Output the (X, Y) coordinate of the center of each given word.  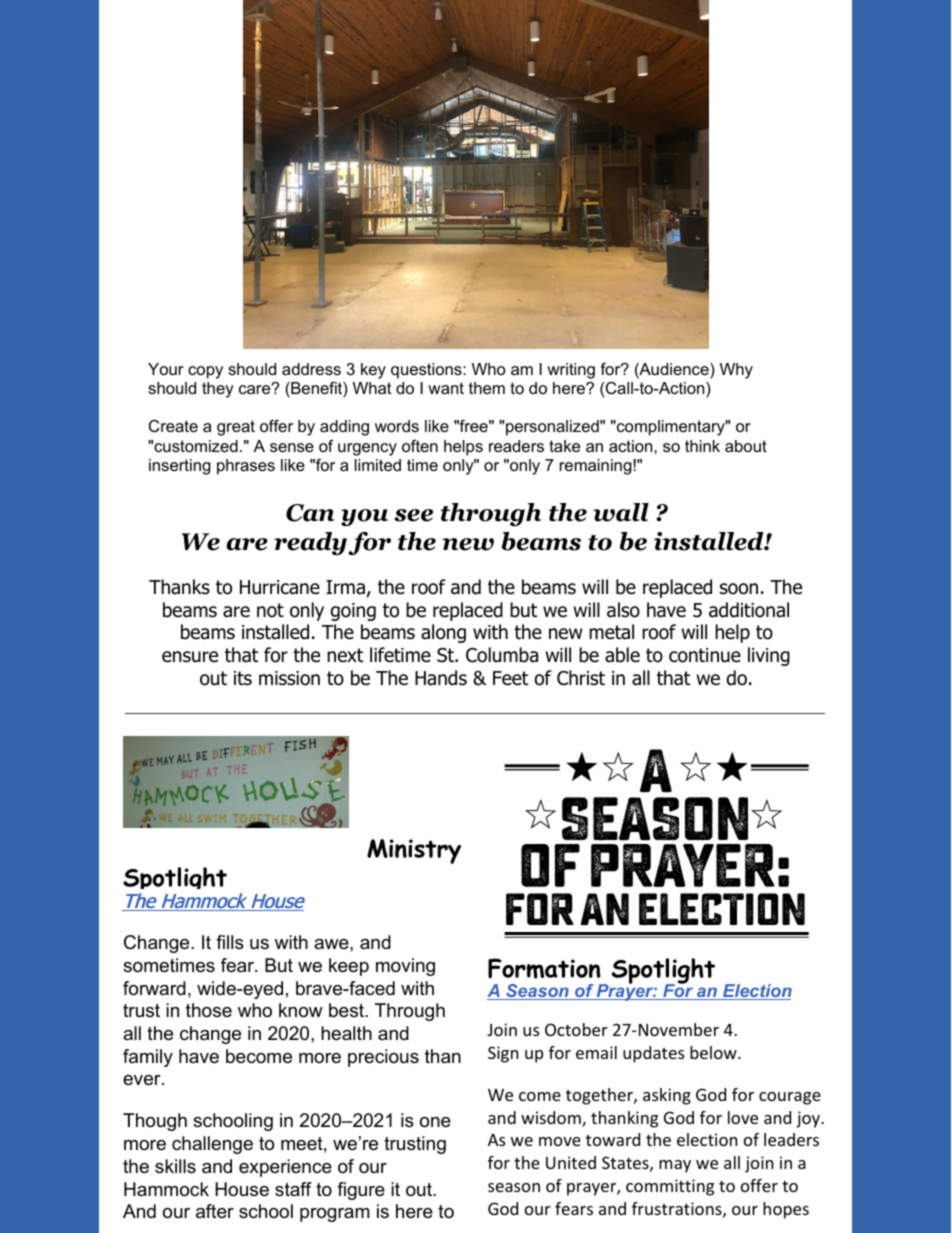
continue (705, 655)
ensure (190, 657)
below (714, 1052)
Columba (502, 655)
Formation (544, 968)
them (487, 388)
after (215, 1211)
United (571, 1162)
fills (230, 942)
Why (736, 371)
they (218, 390)
